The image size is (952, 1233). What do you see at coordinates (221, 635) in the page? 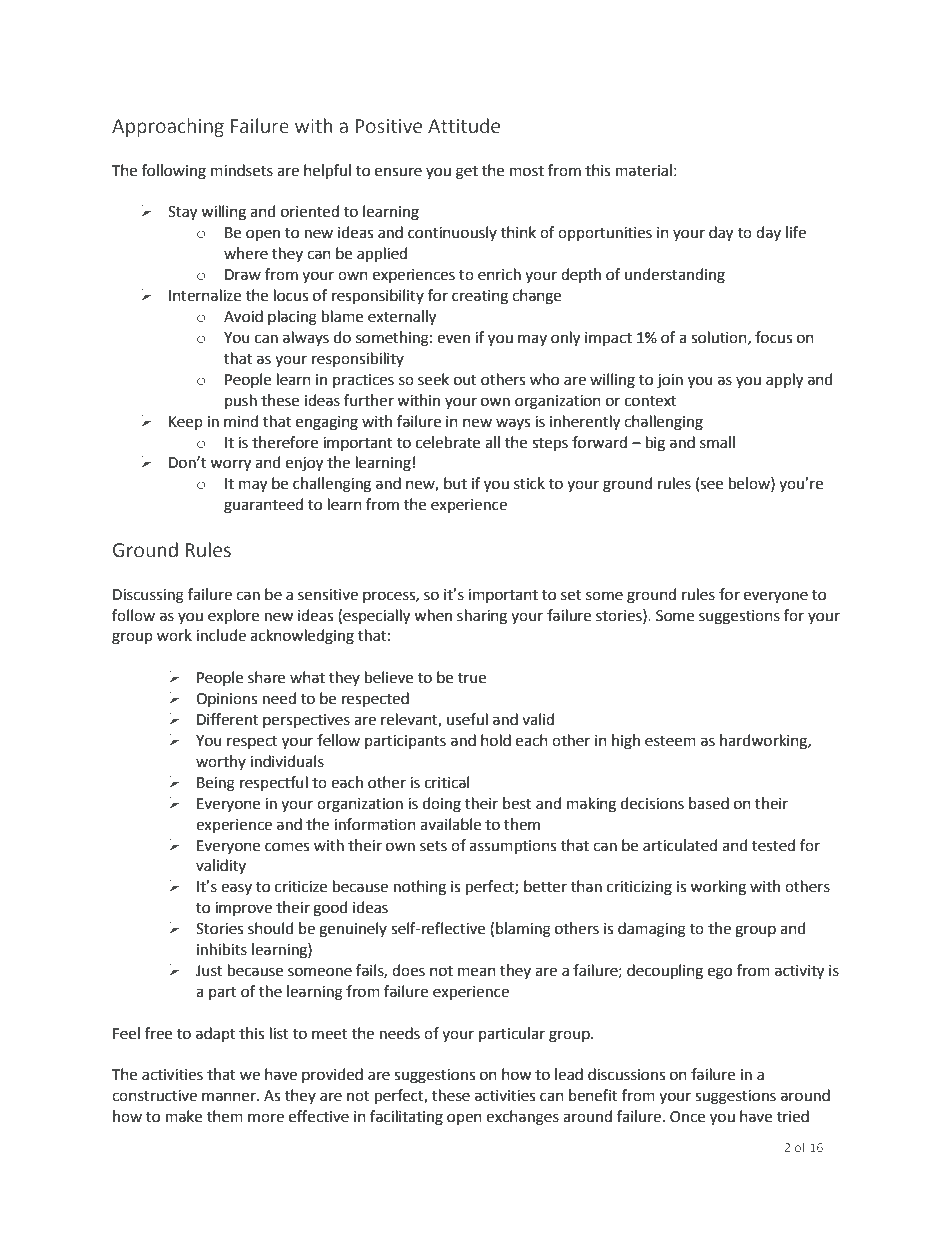
I see `include` at bounding box center [221, 635].
